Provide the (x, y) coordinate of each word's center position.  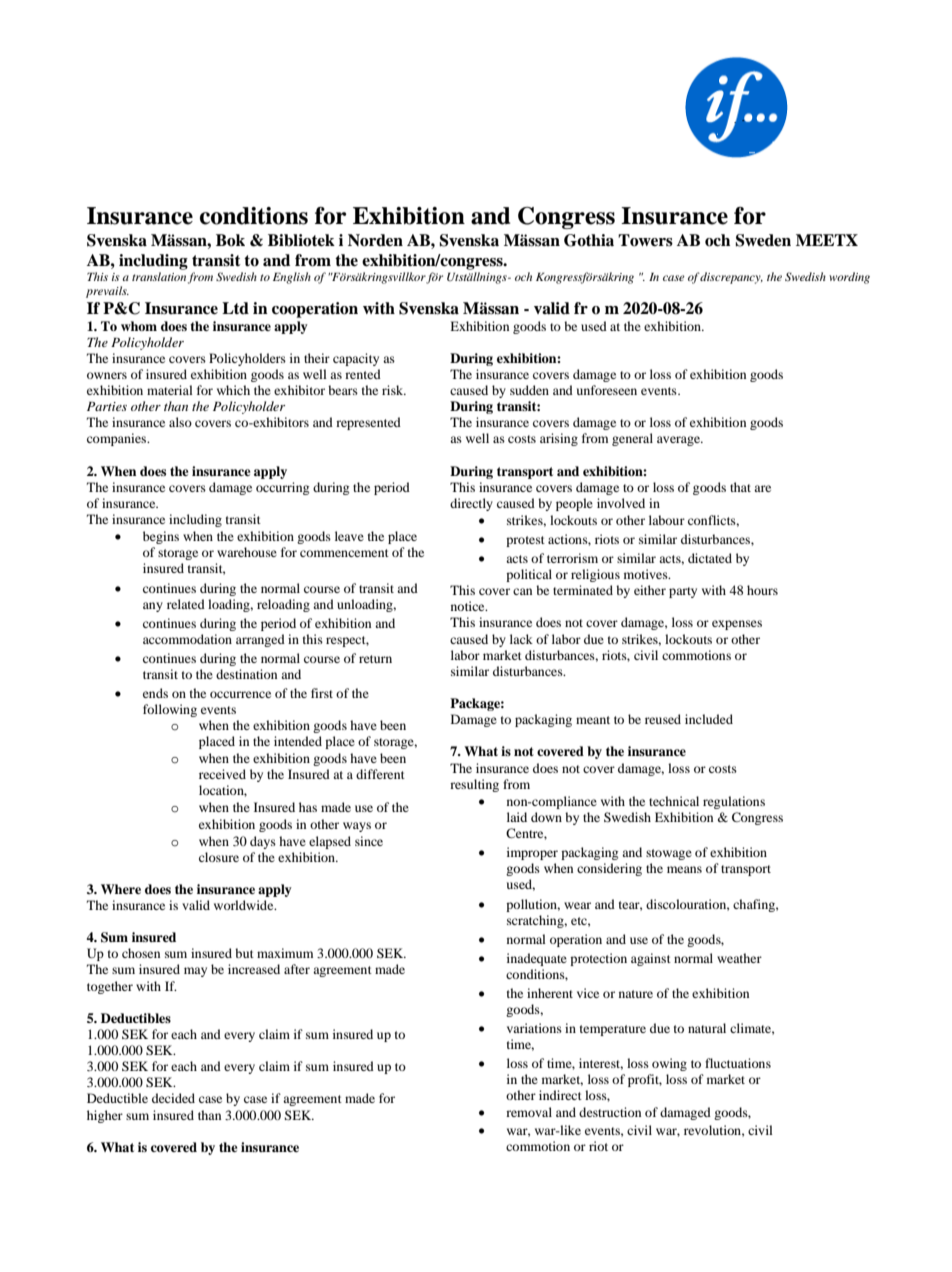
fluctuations (738, 1063)
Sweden (763, 240)
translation (159, 276)
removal (529, 1112)
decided (173, 1098)
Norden (375, 240)
